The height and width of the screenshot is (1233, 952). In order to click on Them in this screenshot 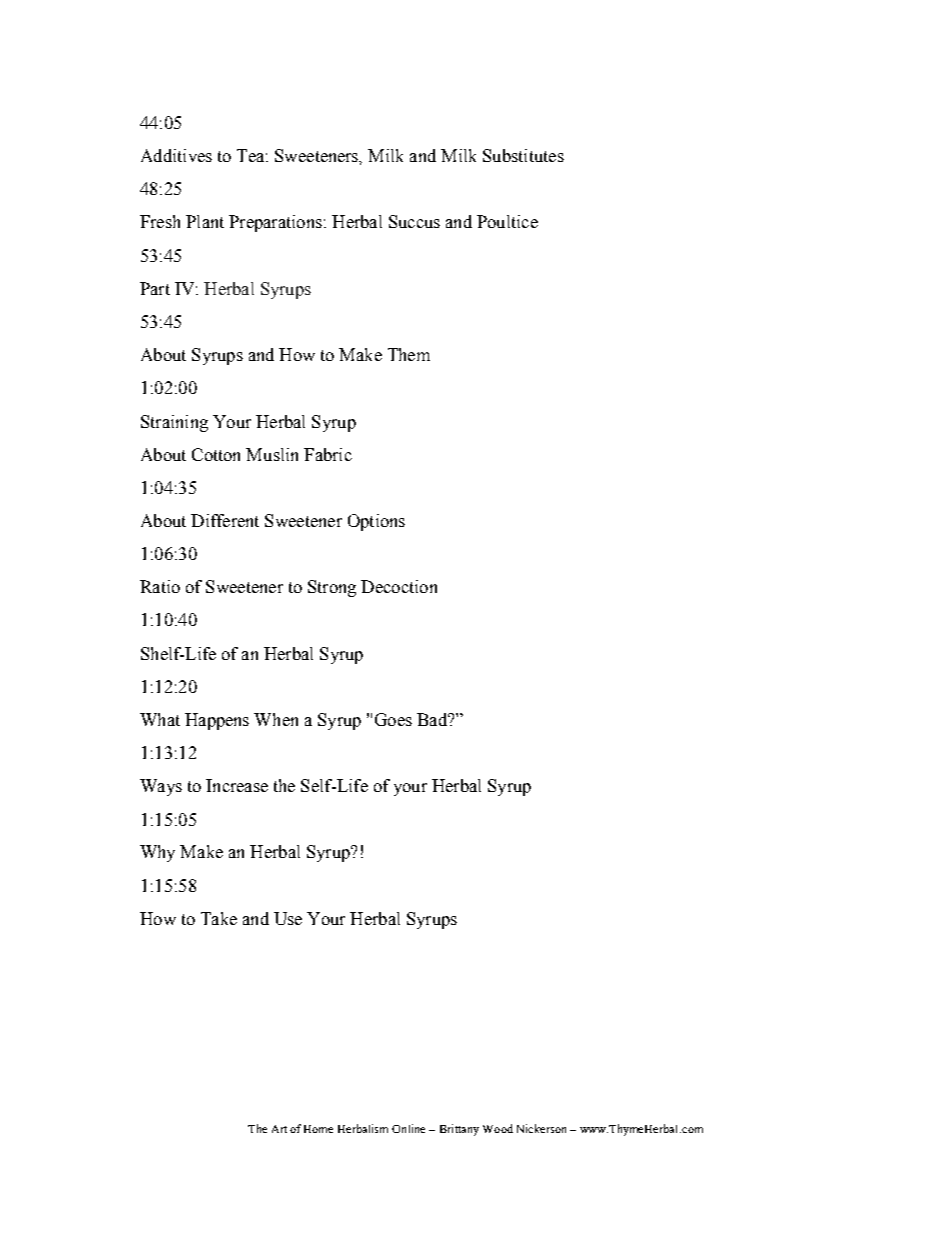, I will do `click(409, 354)`.
